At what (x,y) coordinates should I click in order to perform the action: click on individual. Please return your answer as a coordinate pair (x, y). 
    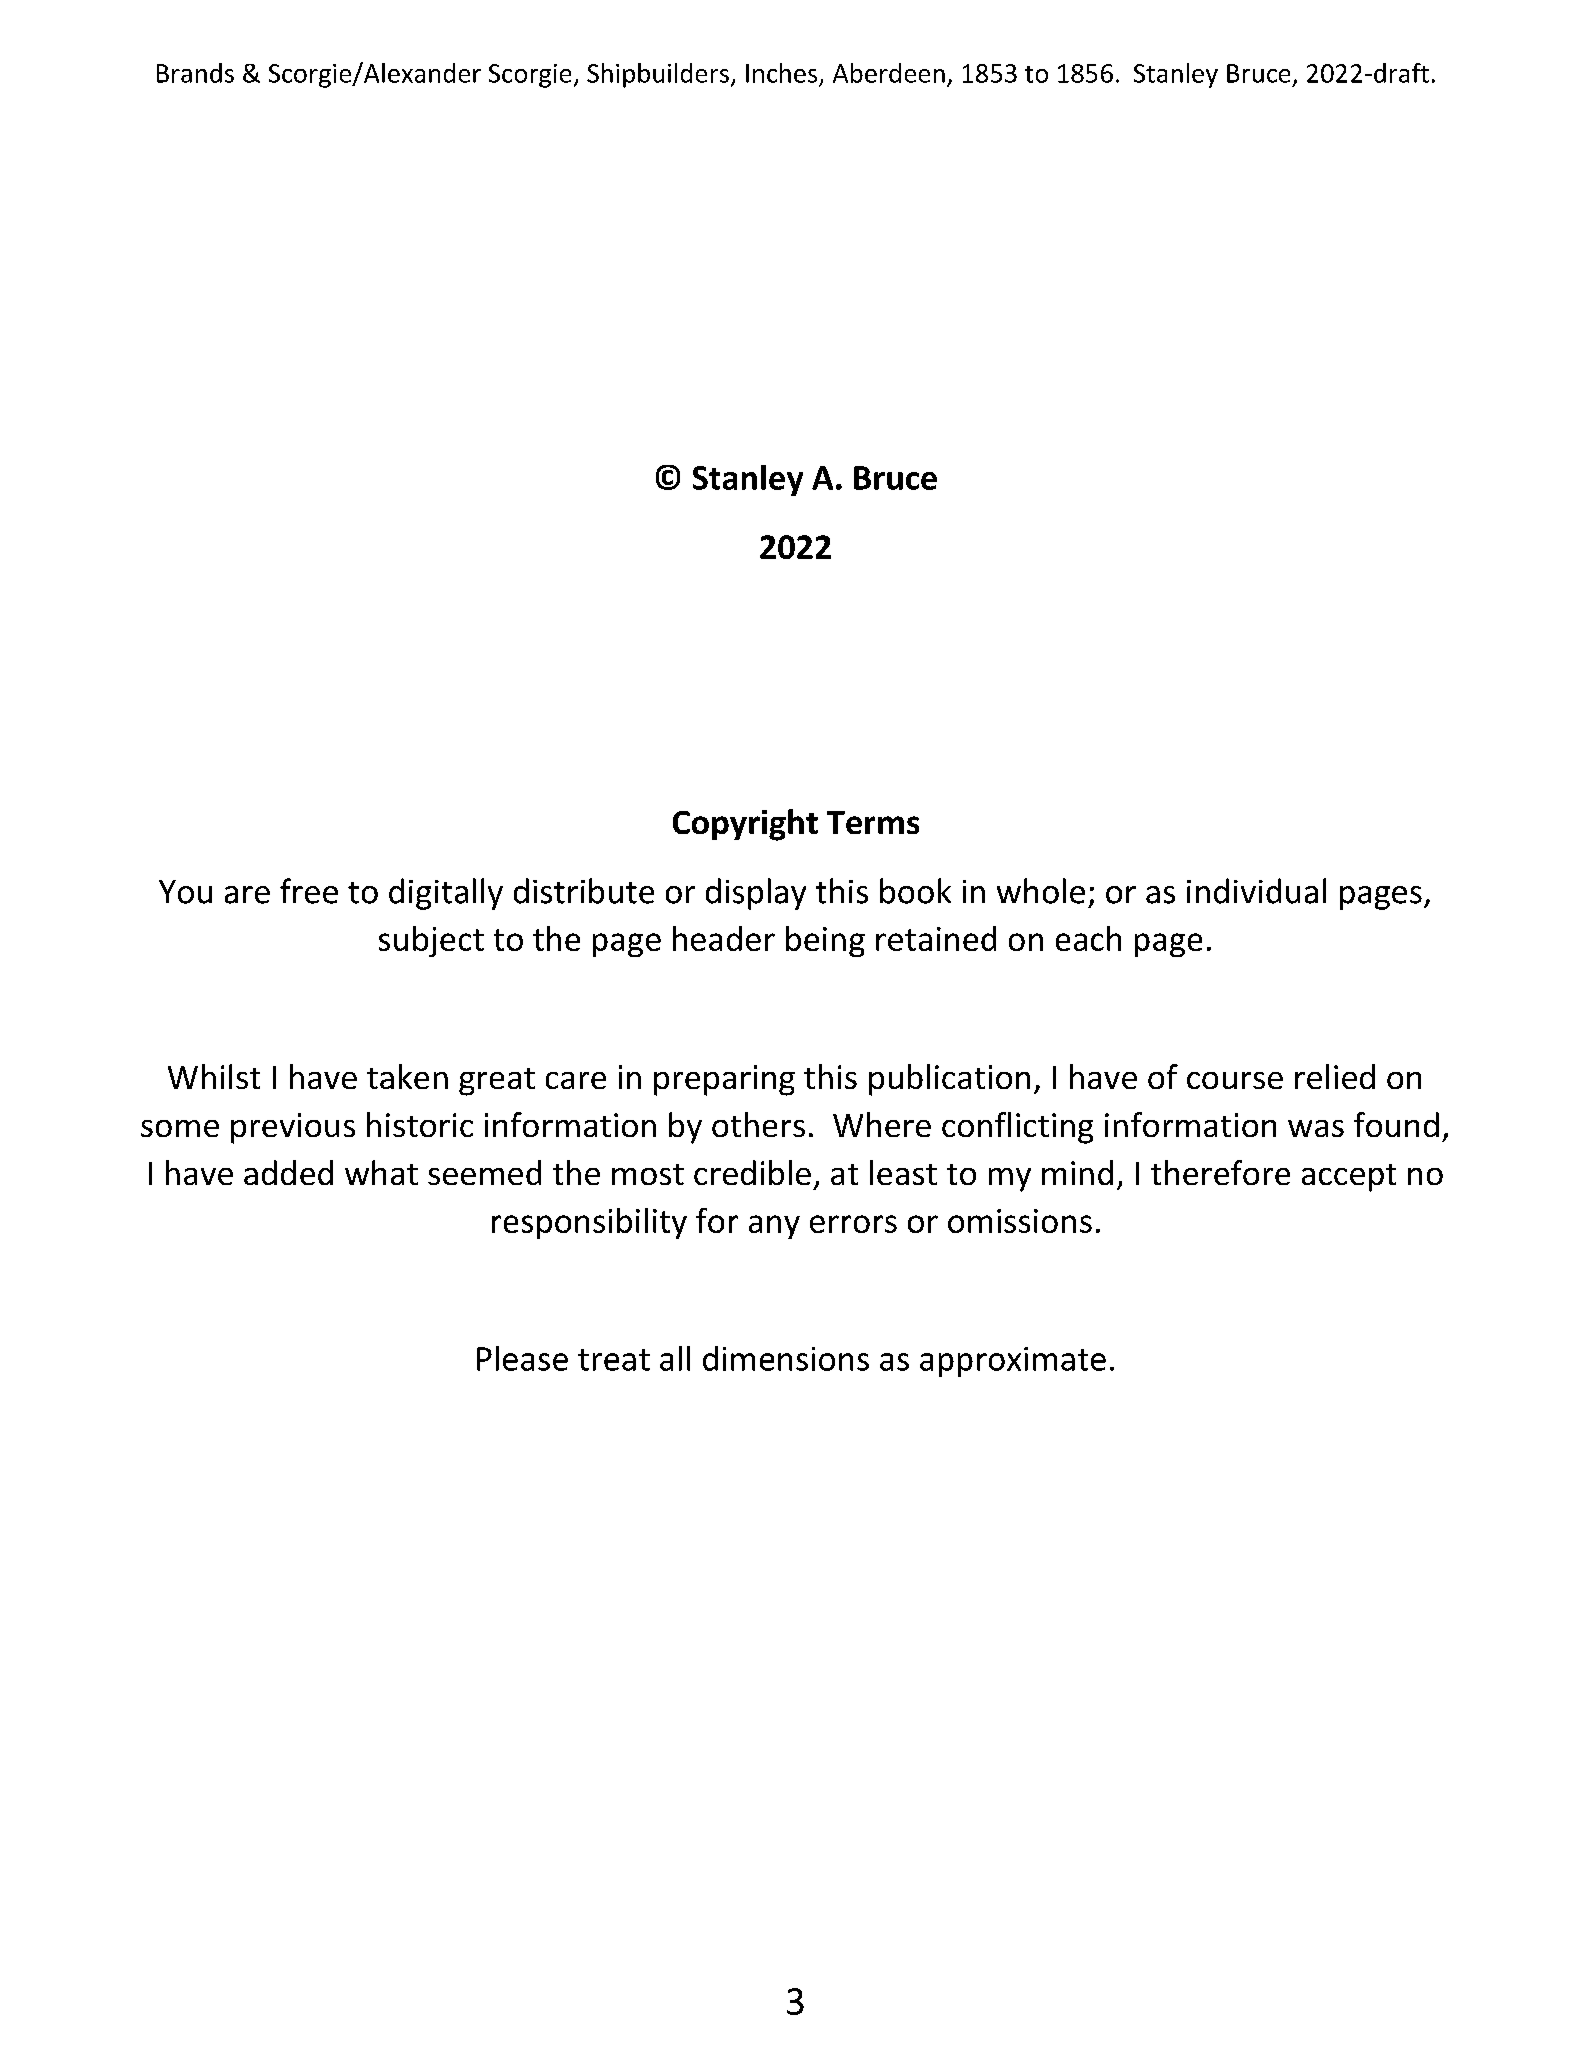
    Looking at the image, I should click on (1256, 891).
